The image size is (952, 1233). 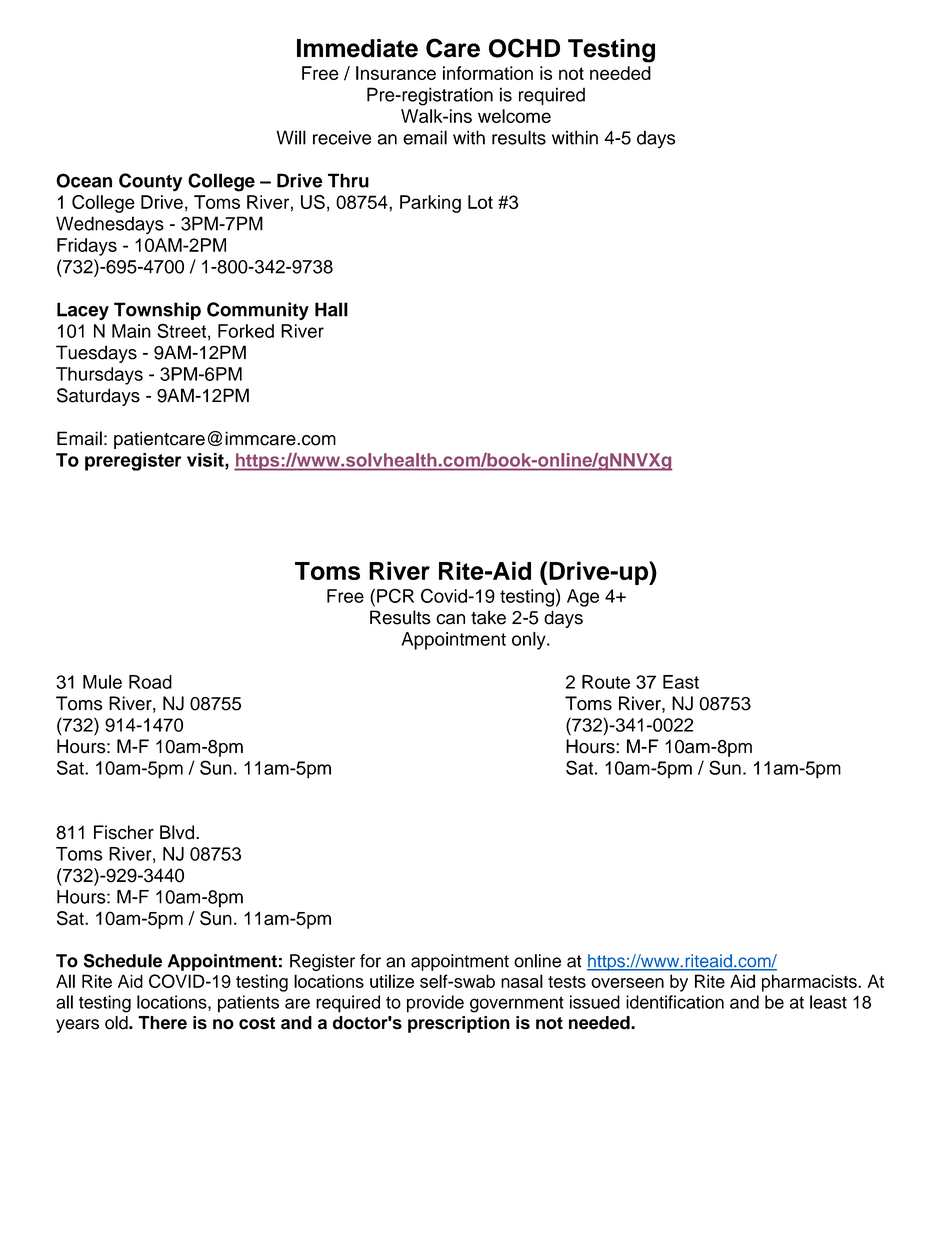 What do you see at coordinates (150, 682) in the screenshot?
I see `Road` at bounding box center [150, 682].
